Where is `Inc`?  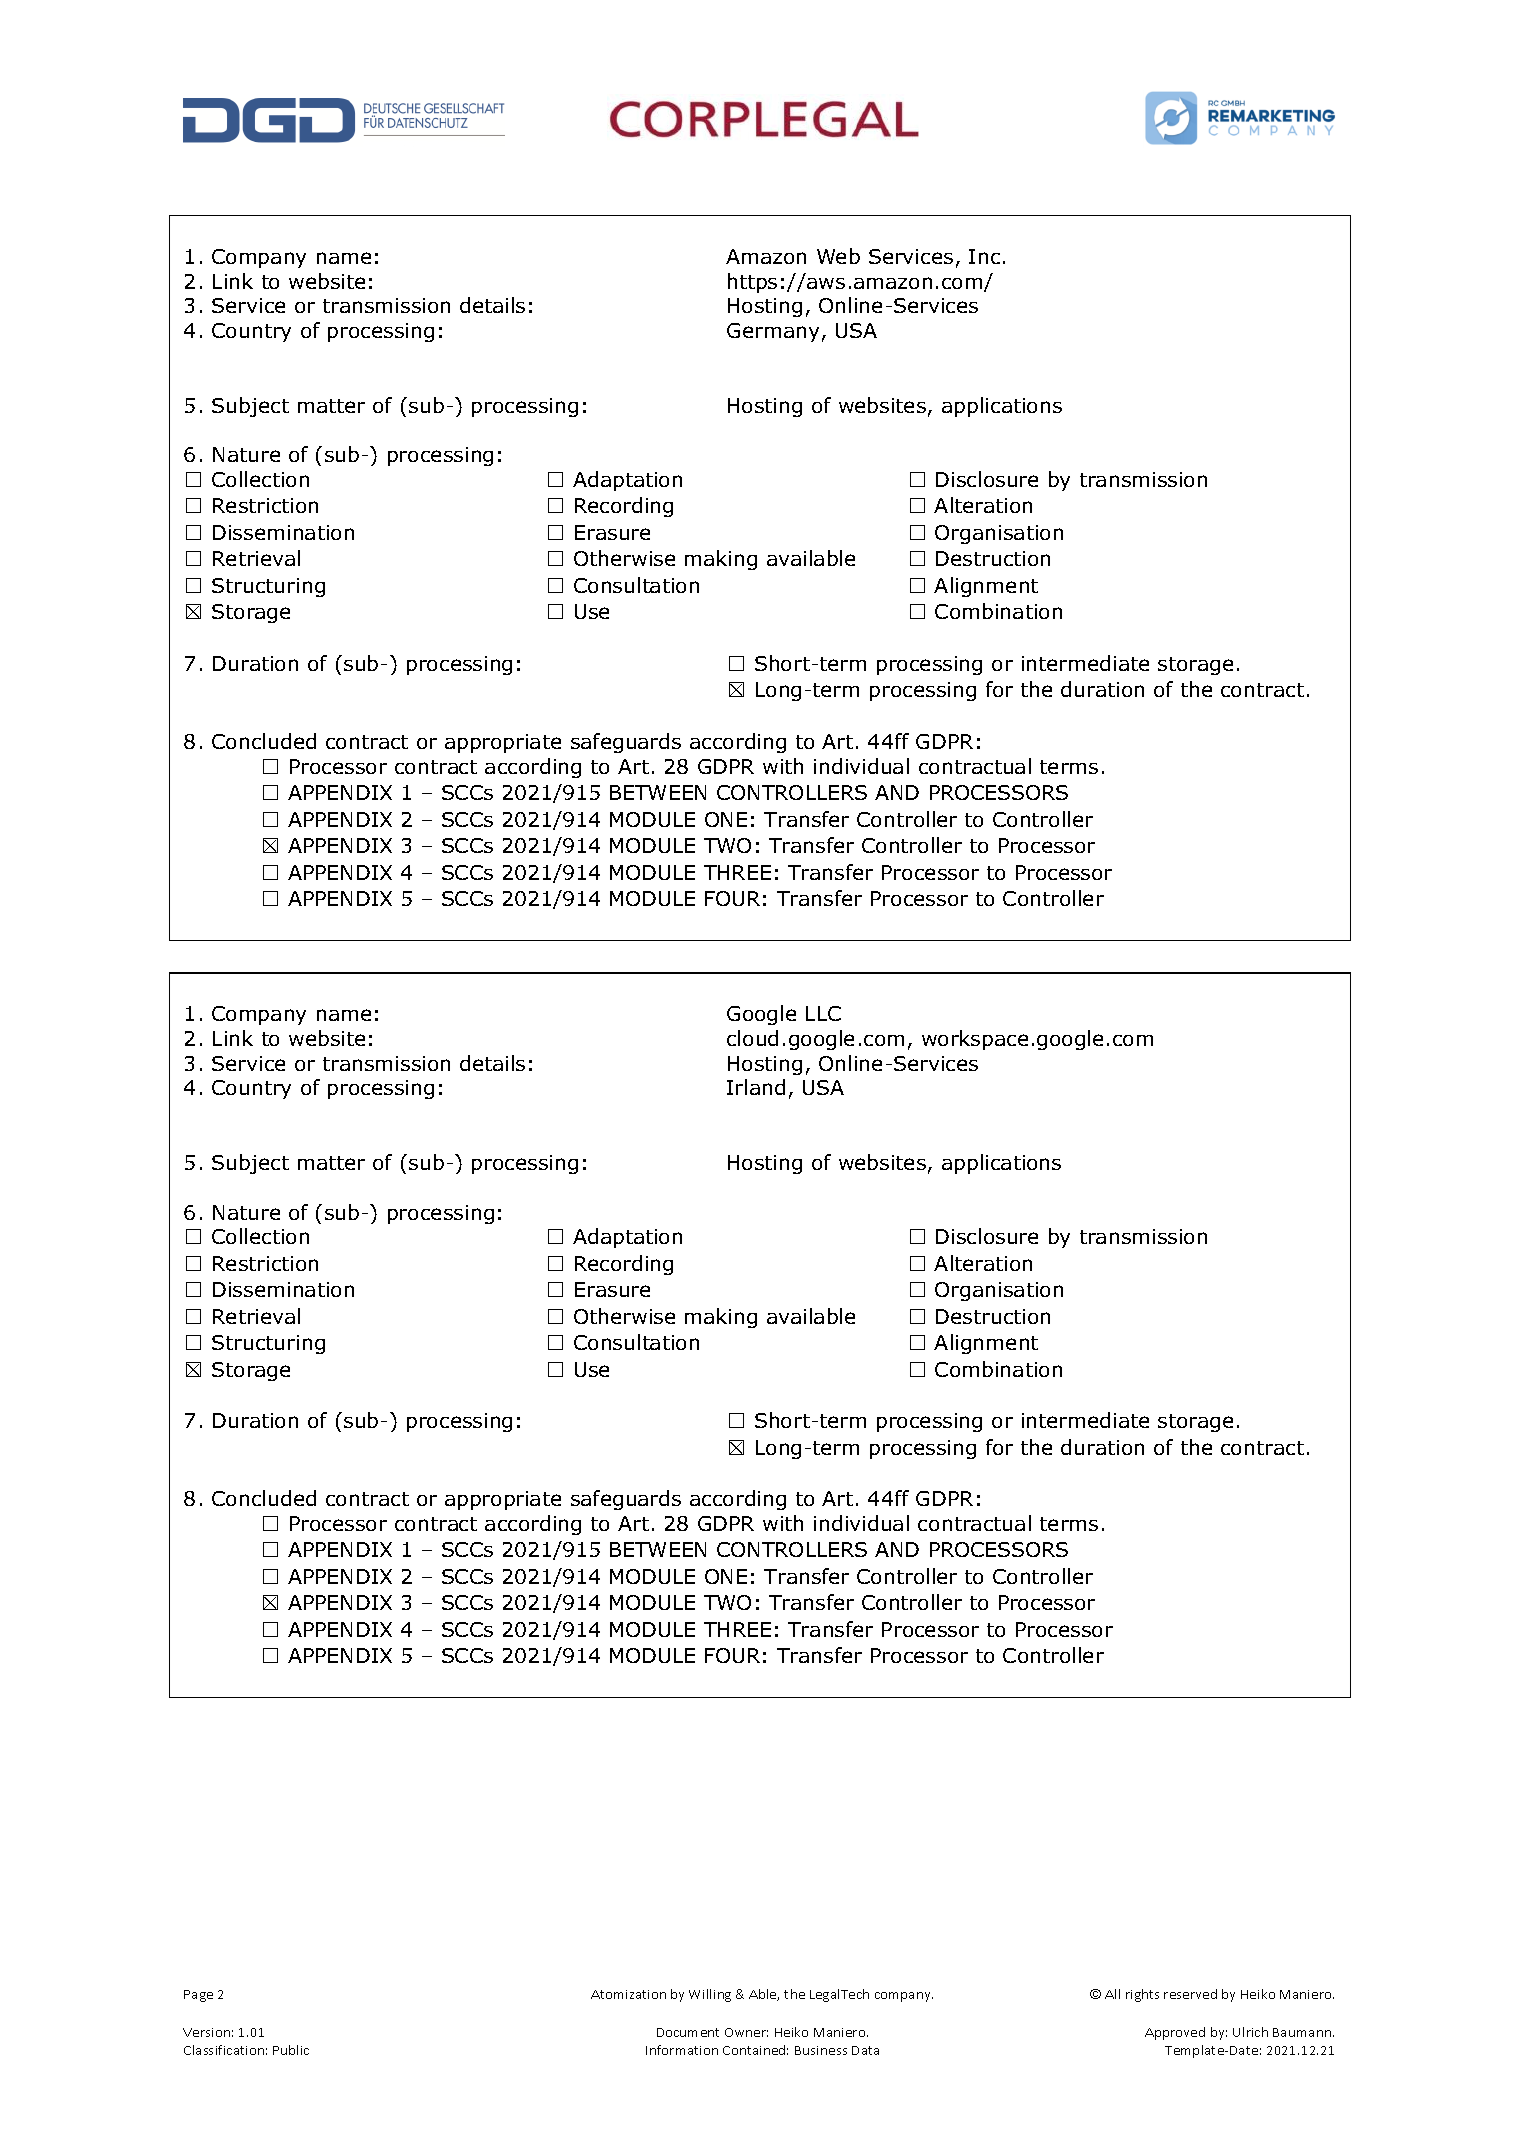
Inc is located at coordinates (984, 256).
